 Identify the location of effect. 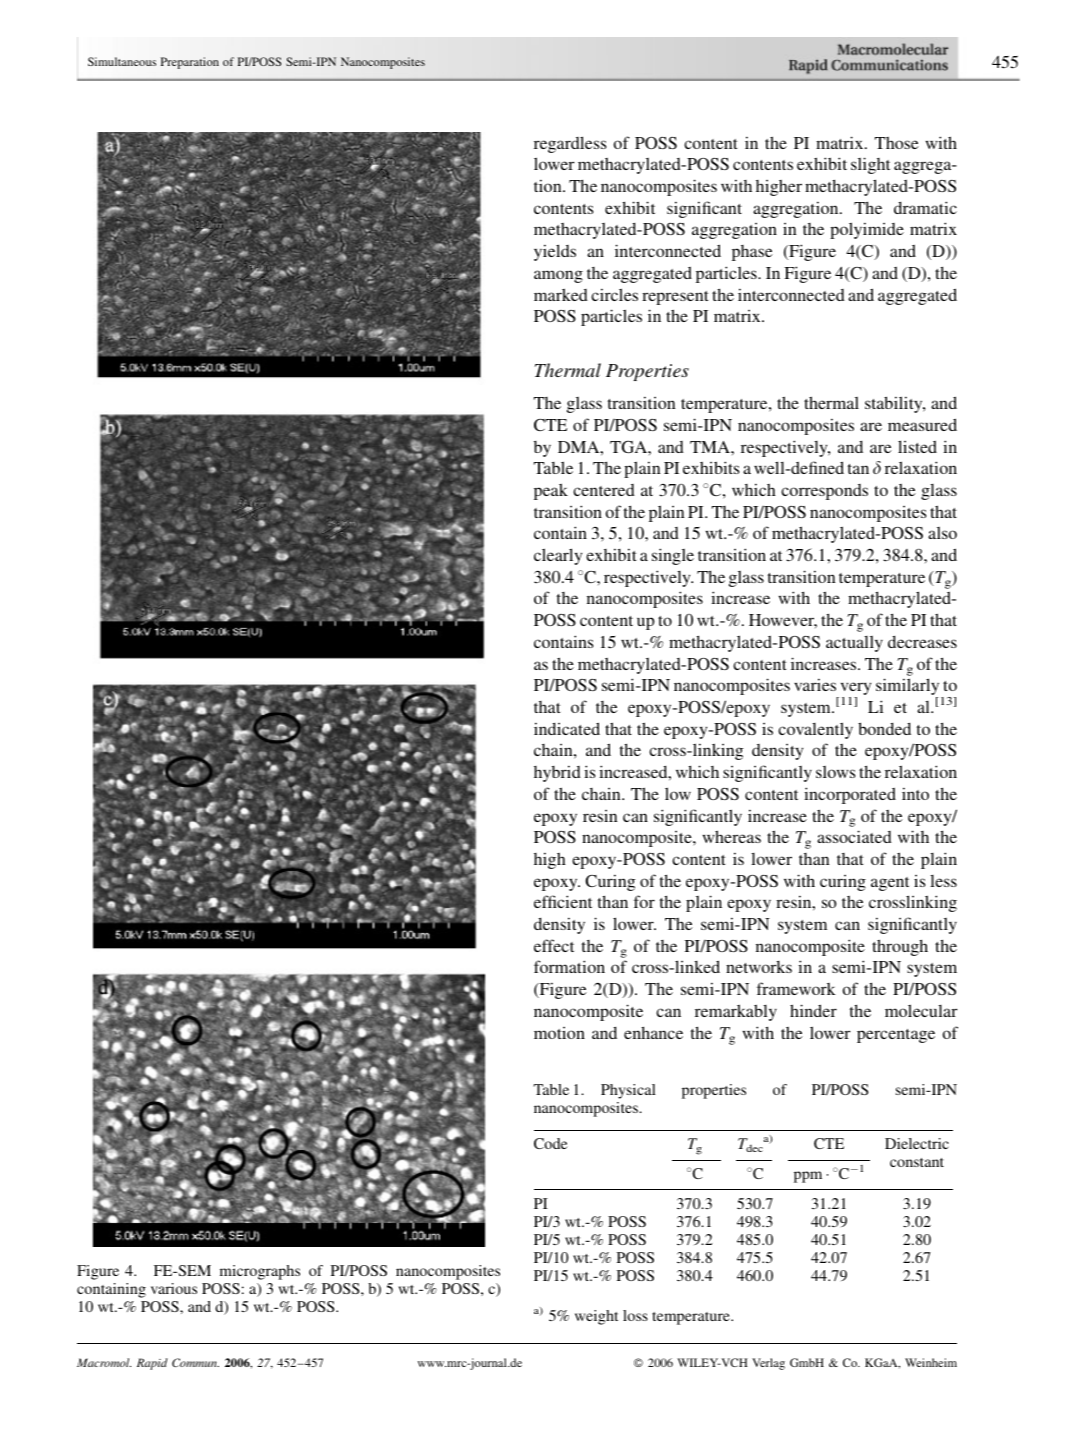
(554, 945).
